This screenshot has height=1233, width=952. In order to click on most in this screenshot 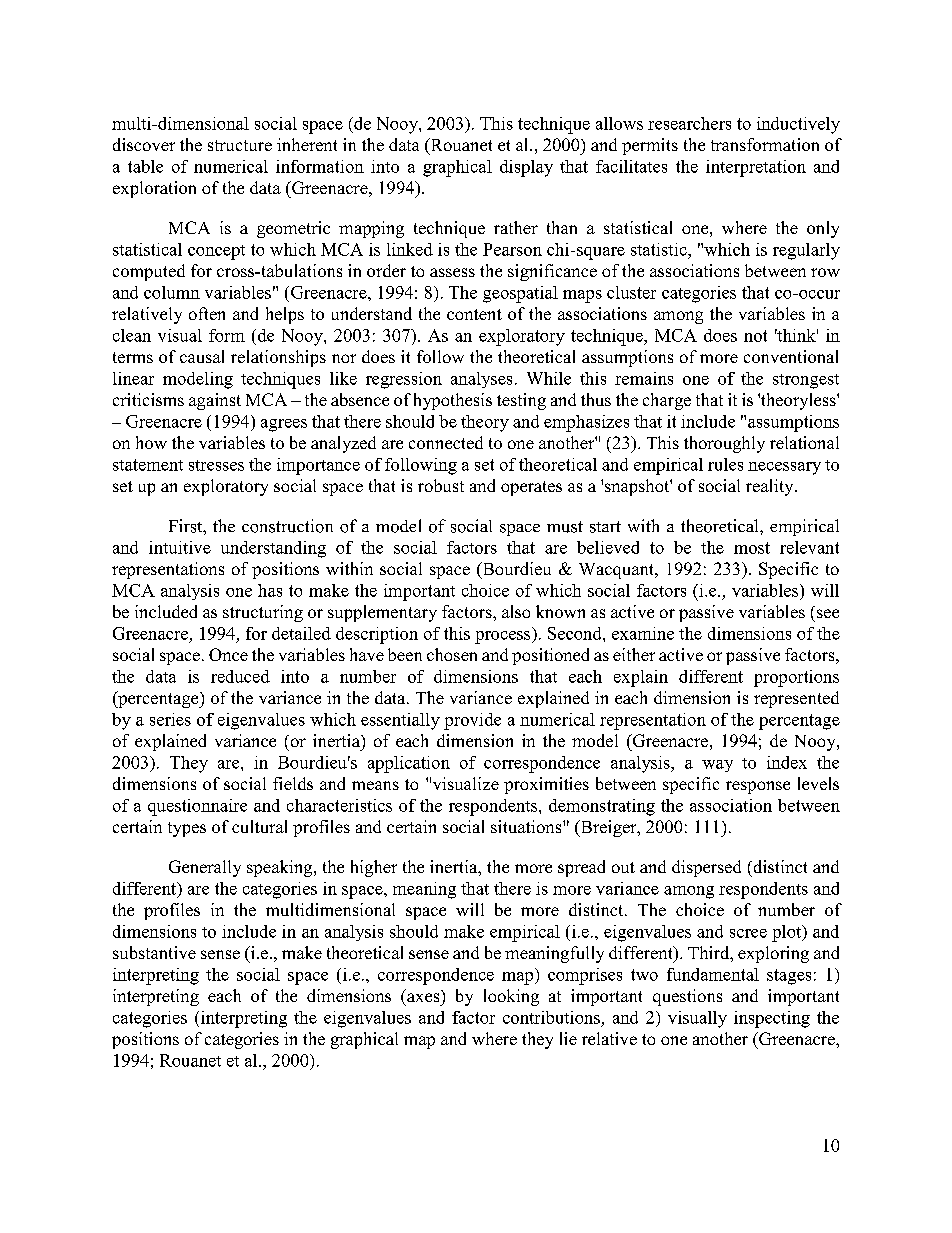, I will do `click(752, 548)`.
